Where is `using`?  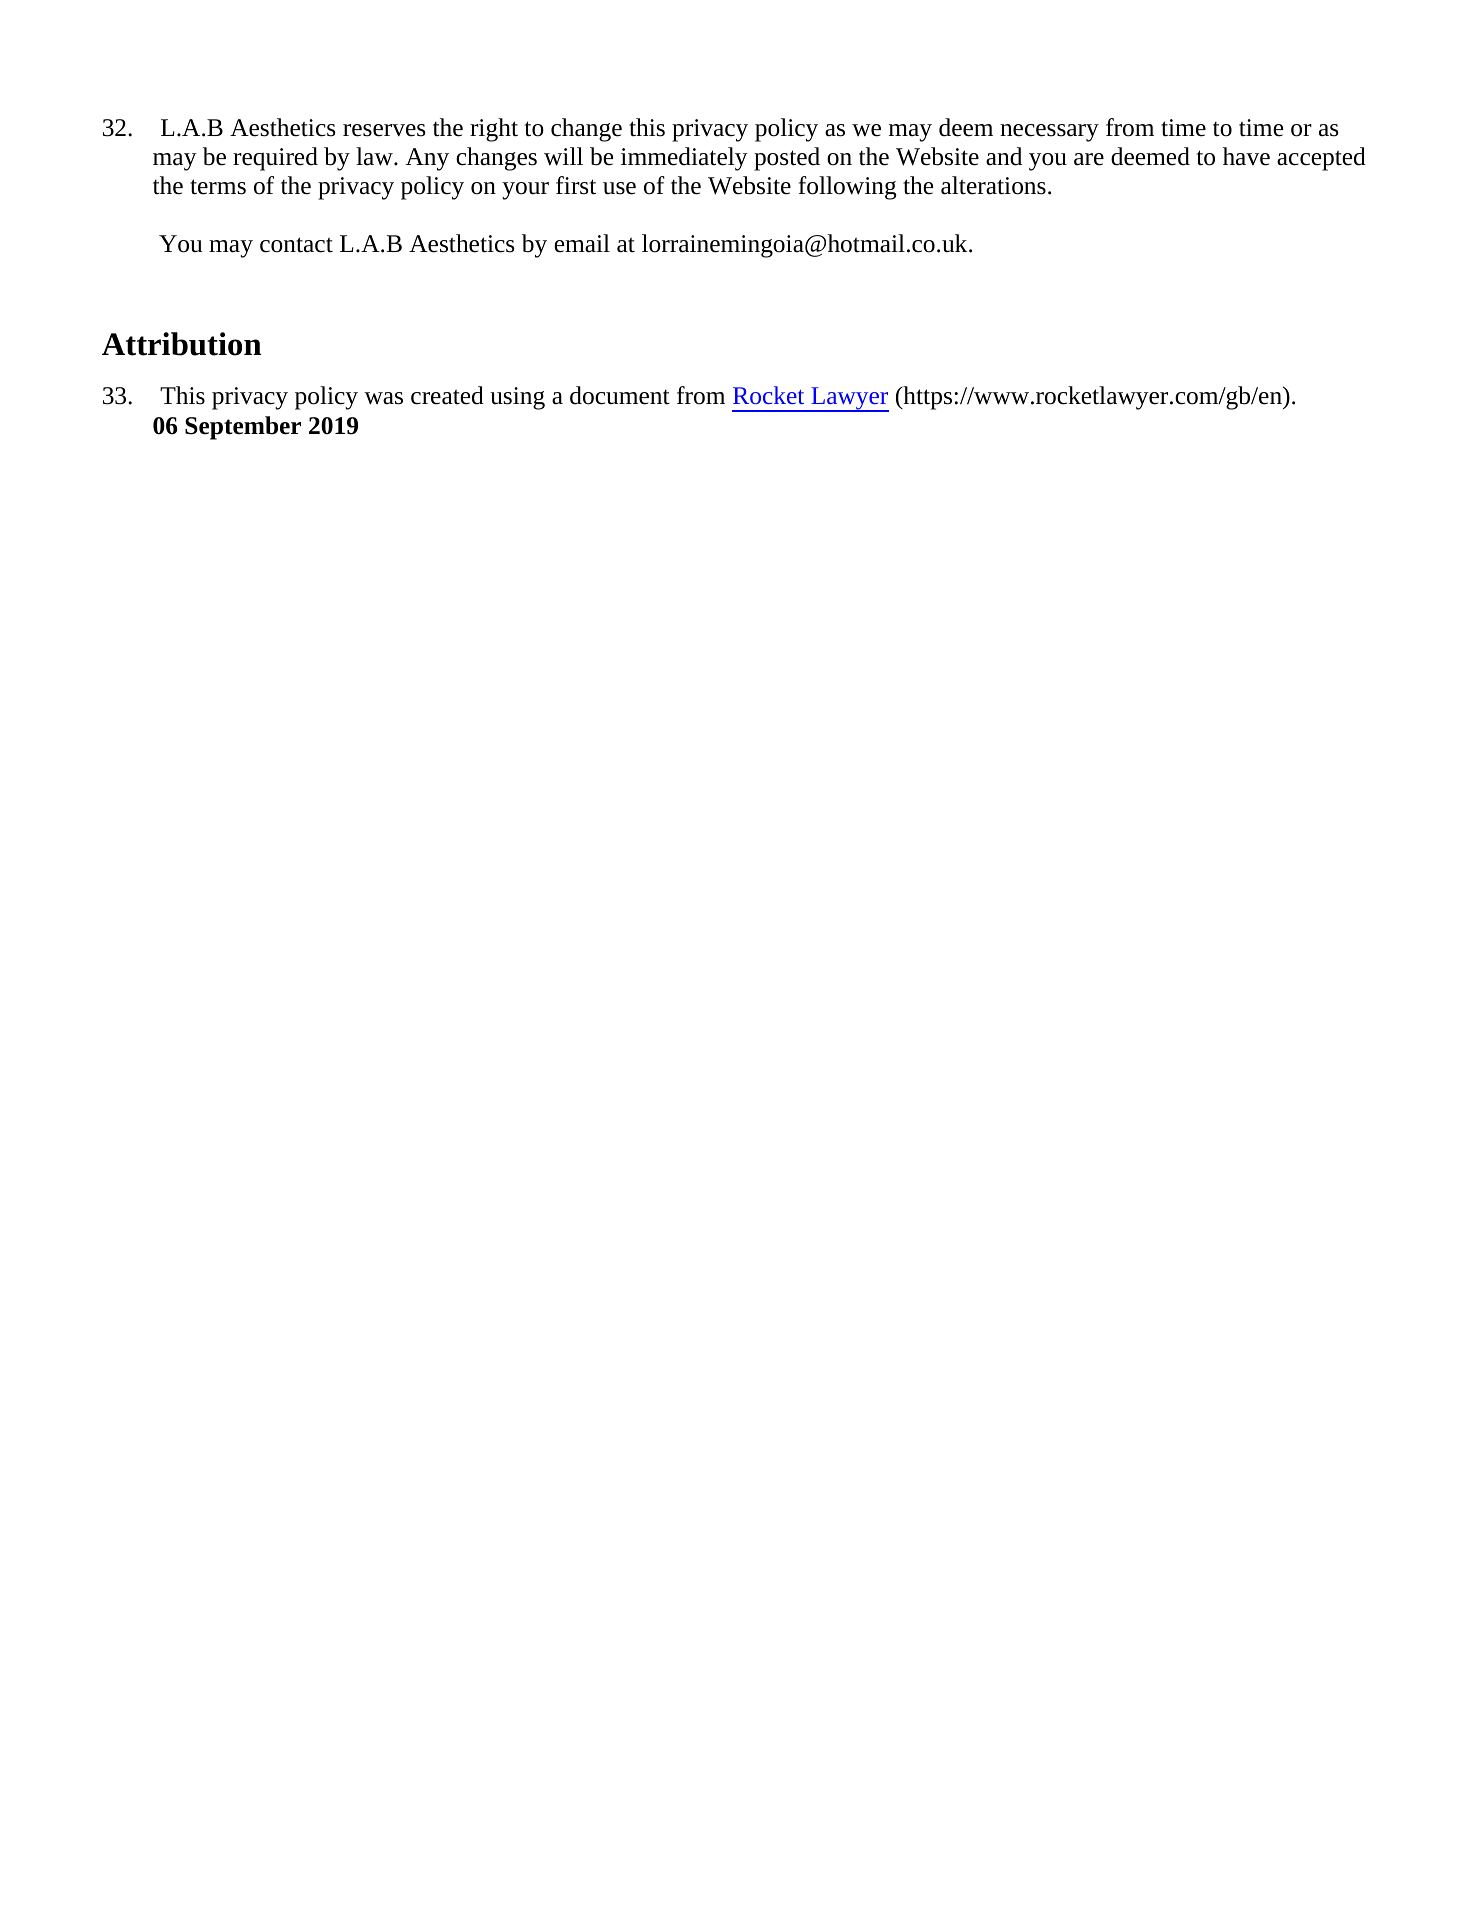
using is located at coordinates (517, 398).
